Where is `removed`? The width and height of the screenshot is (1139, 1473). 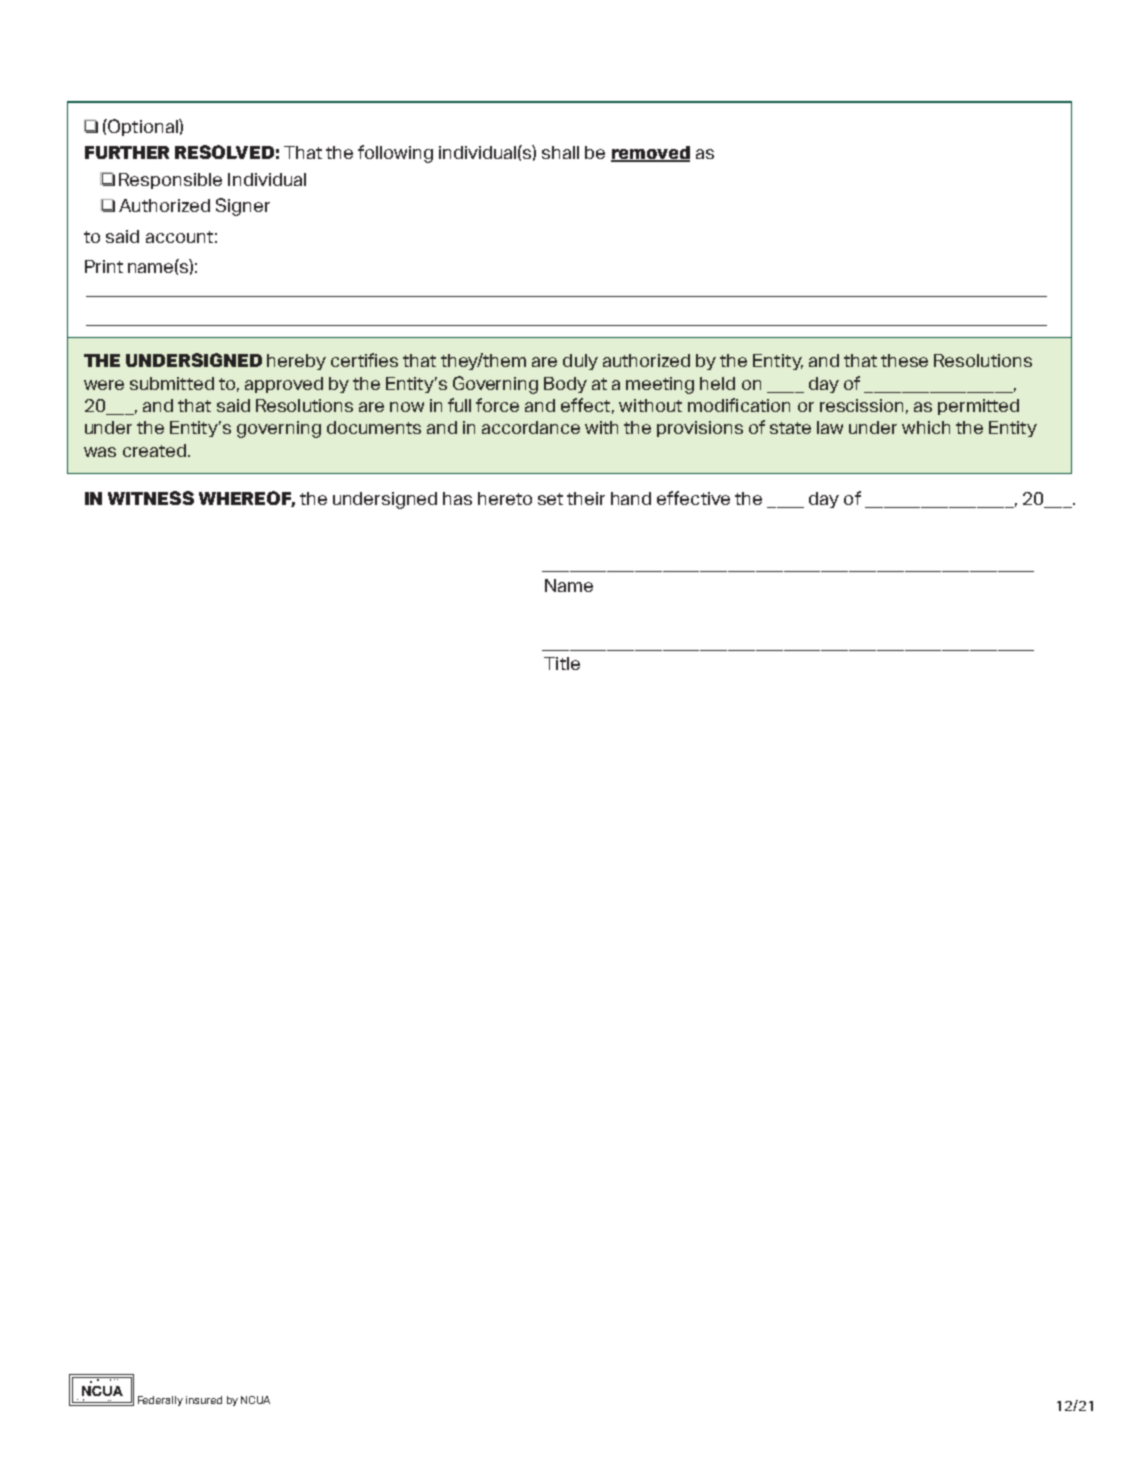 removed is located at coordinates (650, 154).
